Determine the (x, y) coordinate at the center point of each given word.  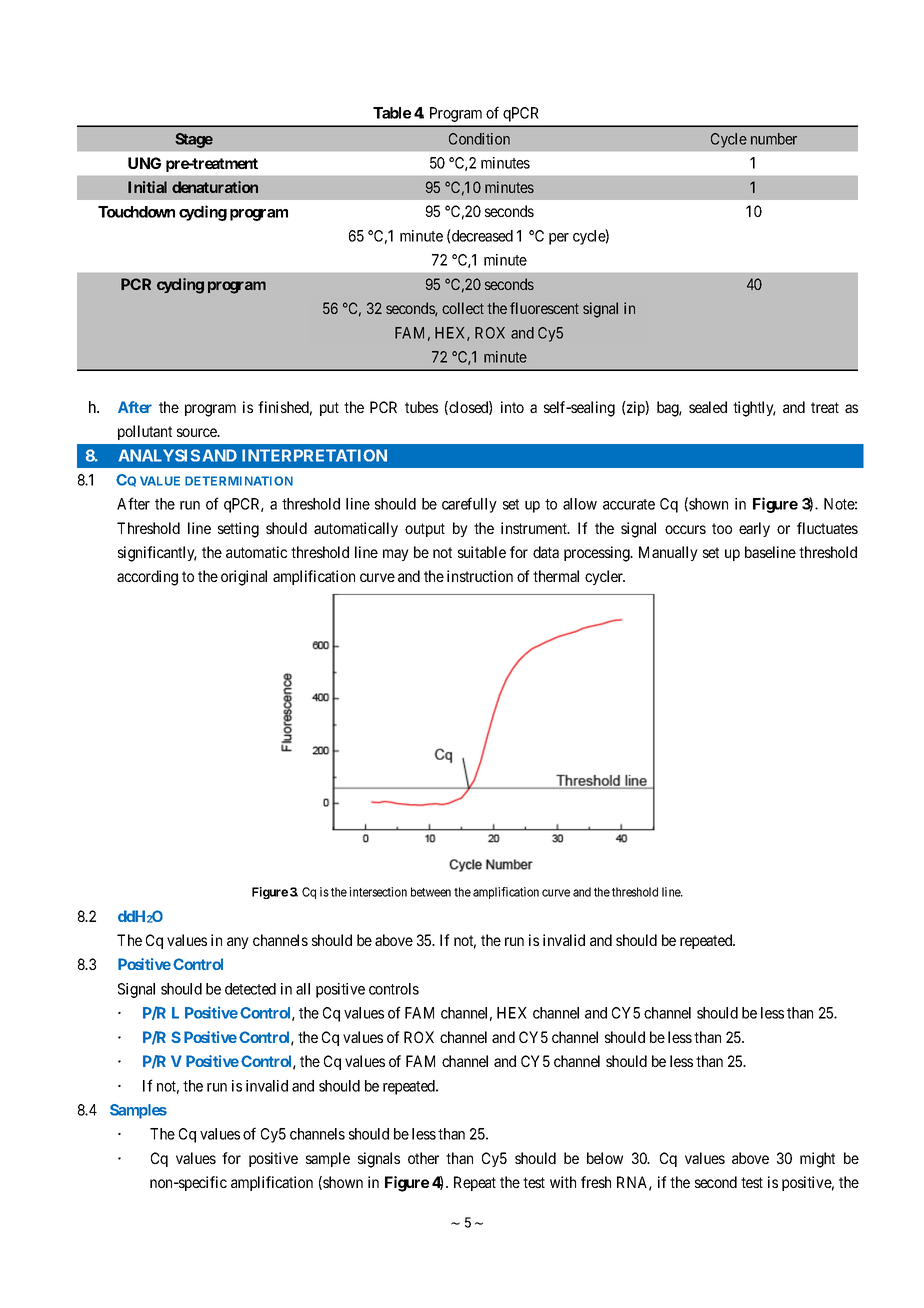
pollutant (145, 432)
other (423, 1158)
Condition (479, 139)
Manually (668, 553)
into (512, 407)
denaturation (215, 187)
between (431, 892)
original (244, 578)
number (774, 139)
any (238, 943)
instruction (480, 576)
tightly (754, 409)
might (817, 1160)
